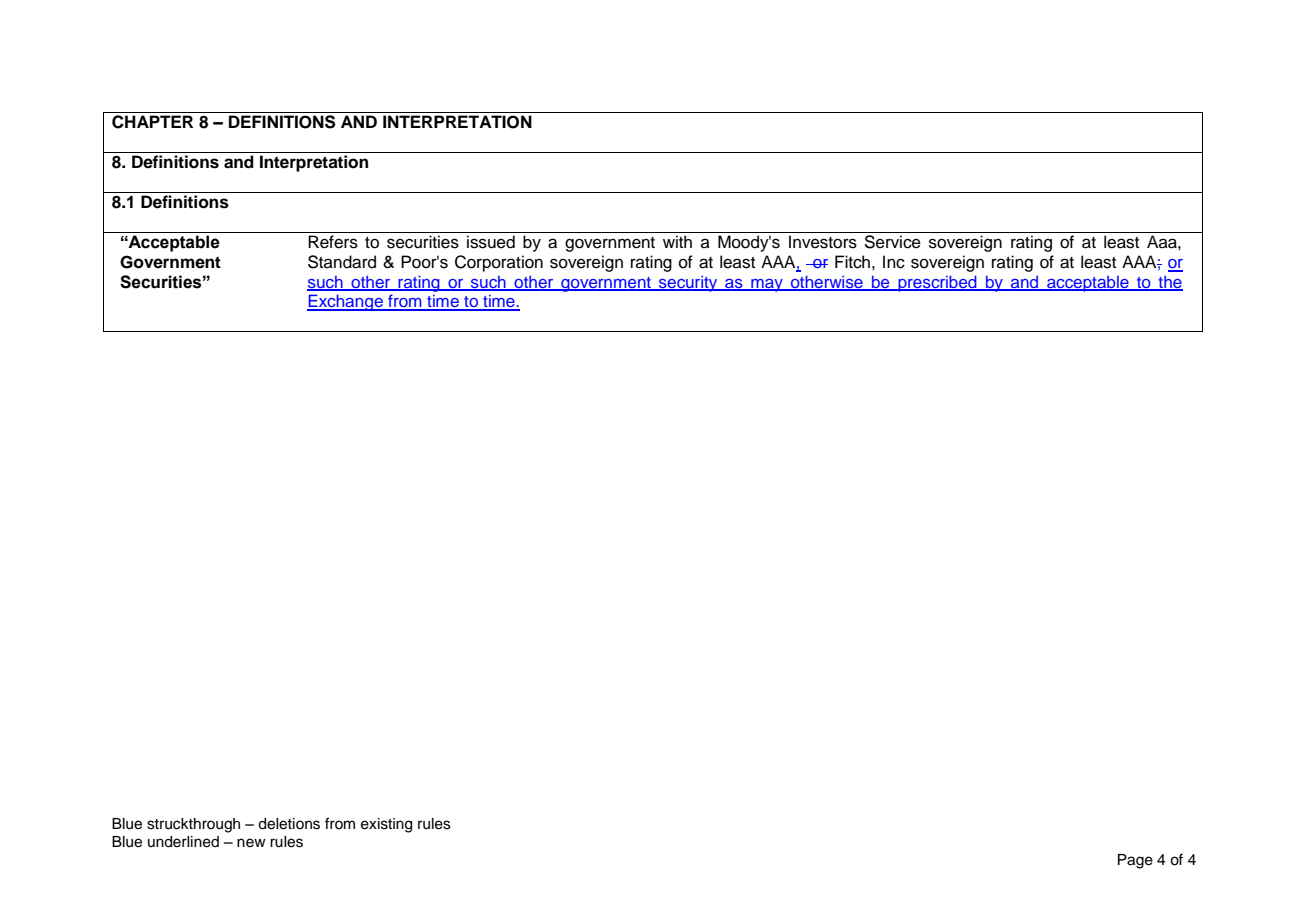  What do you see at coordinates (937, 283) in the image?
I see `prescribed` at bounding box center [937, 283].
